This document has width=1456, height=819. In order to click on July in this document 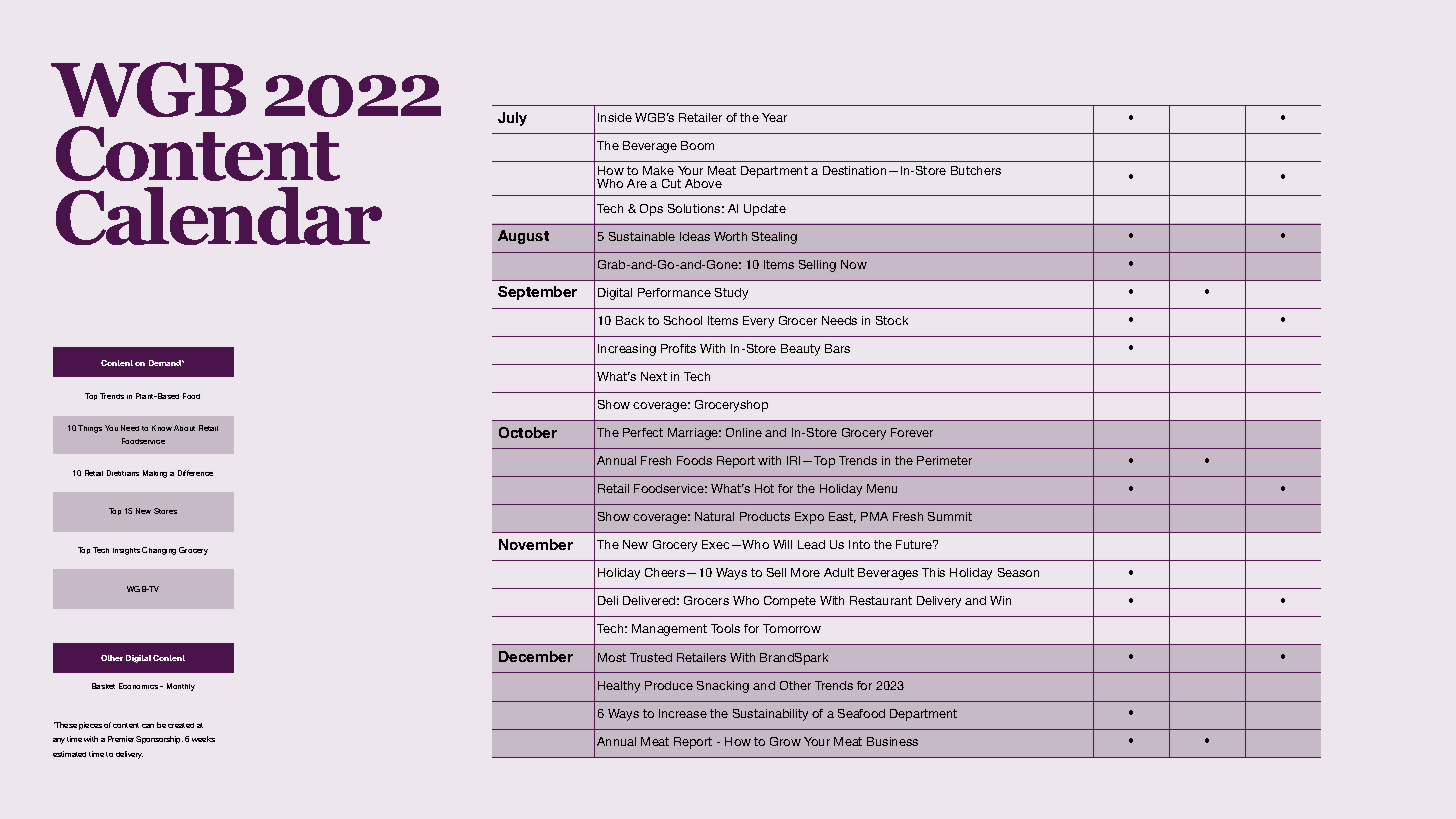, I will do `click(512, 119)`.
